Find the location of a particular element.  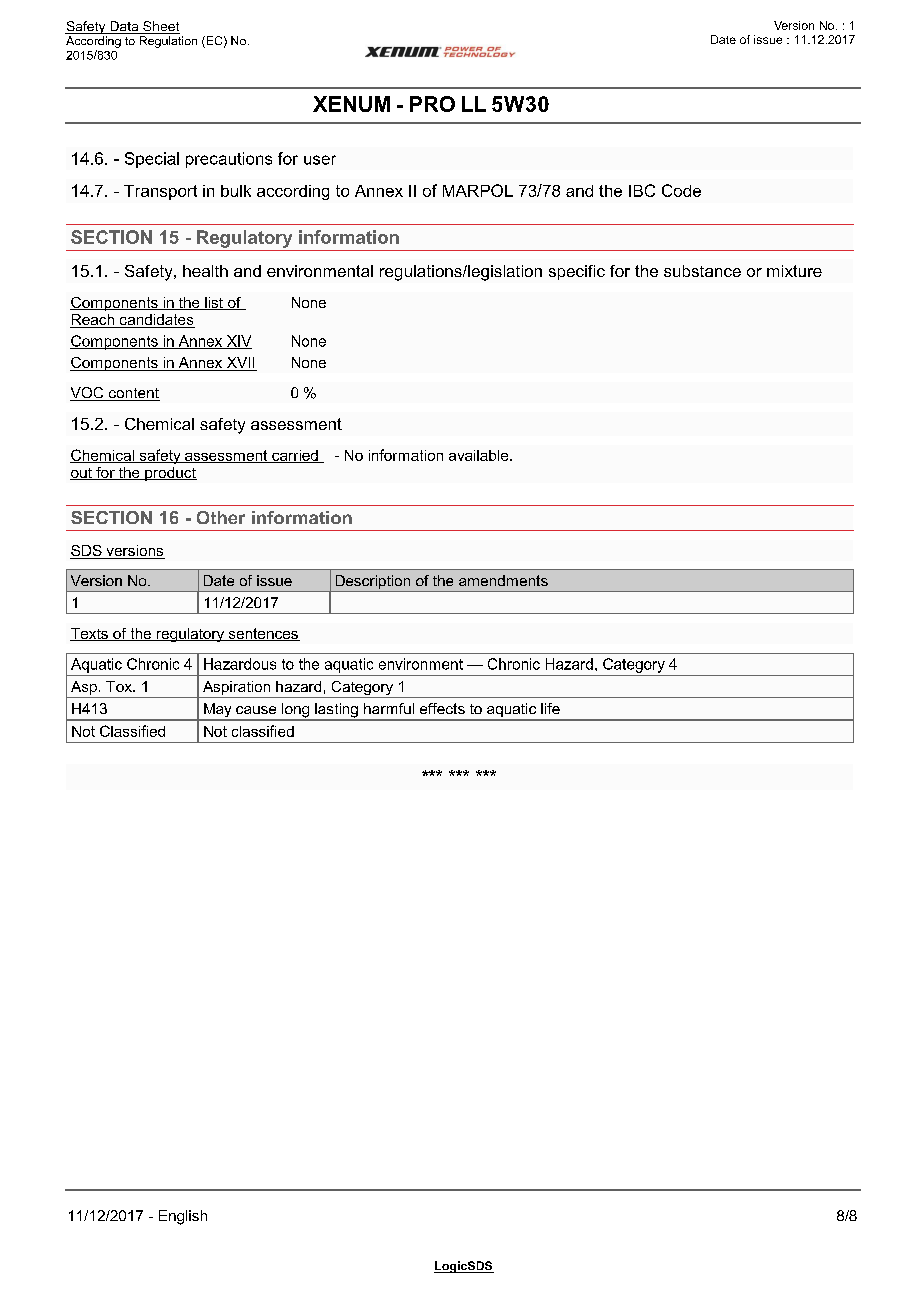

user is located at coordinates (320, 160).
